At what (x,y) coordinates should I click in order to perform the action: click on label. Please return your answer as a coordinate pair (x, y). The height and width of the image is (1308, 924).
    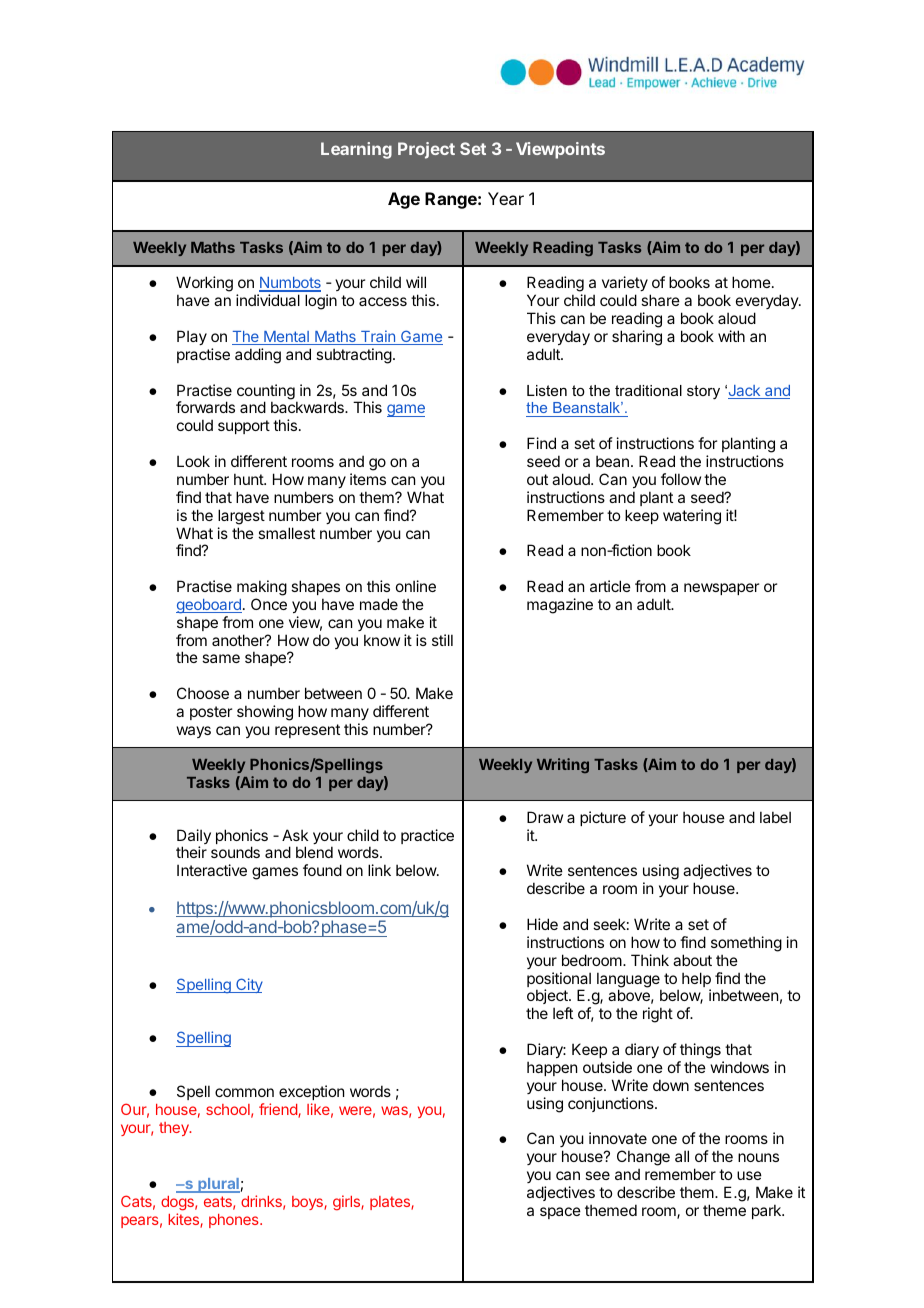
    Looking at the image, I should click on (775, 817).
